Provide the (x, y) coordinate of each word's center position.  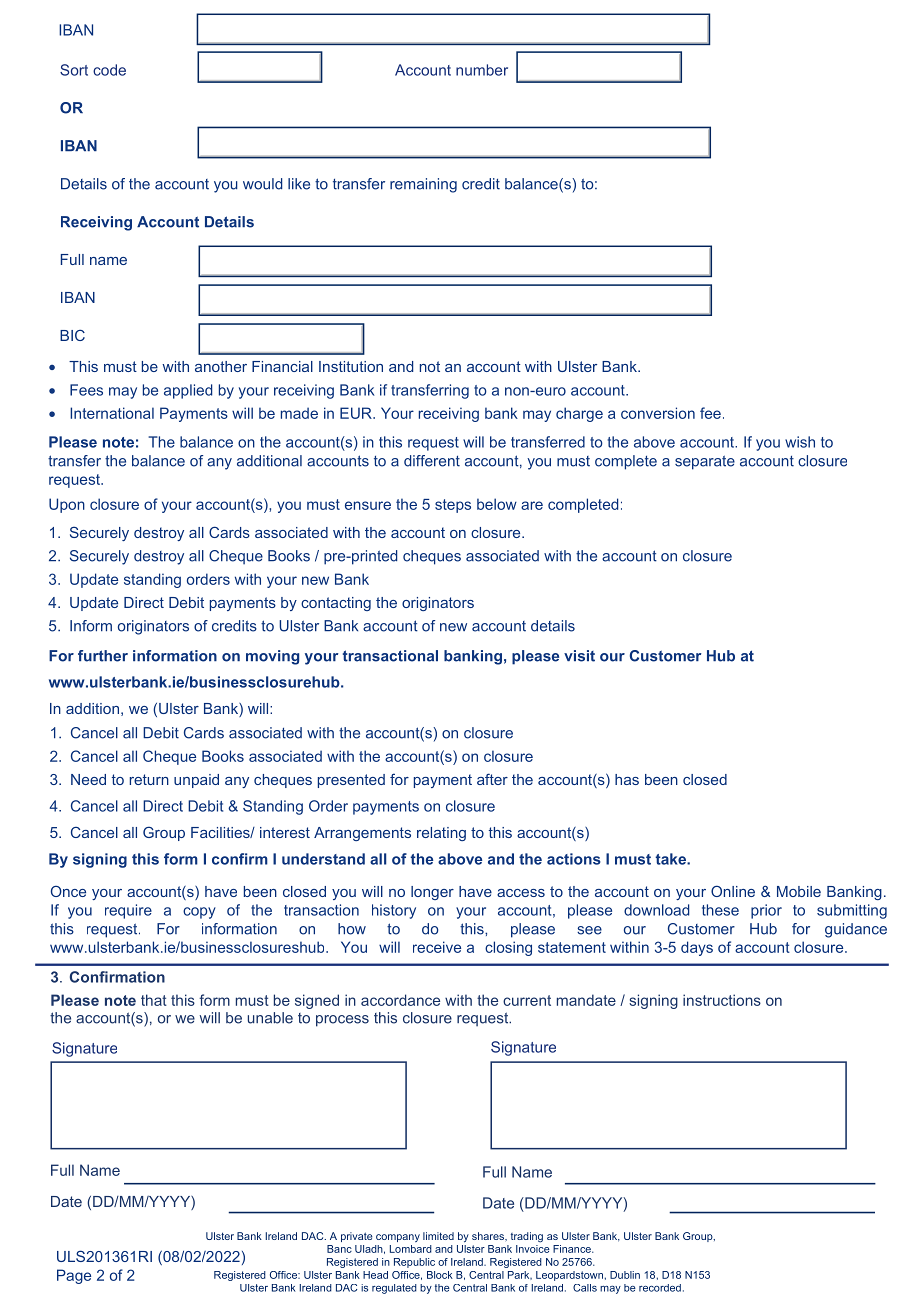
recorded (660, 1288)
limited (438, 1236)
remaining (423, 185)
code (109, 70)
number (482, 70)
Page (74, 1276)
